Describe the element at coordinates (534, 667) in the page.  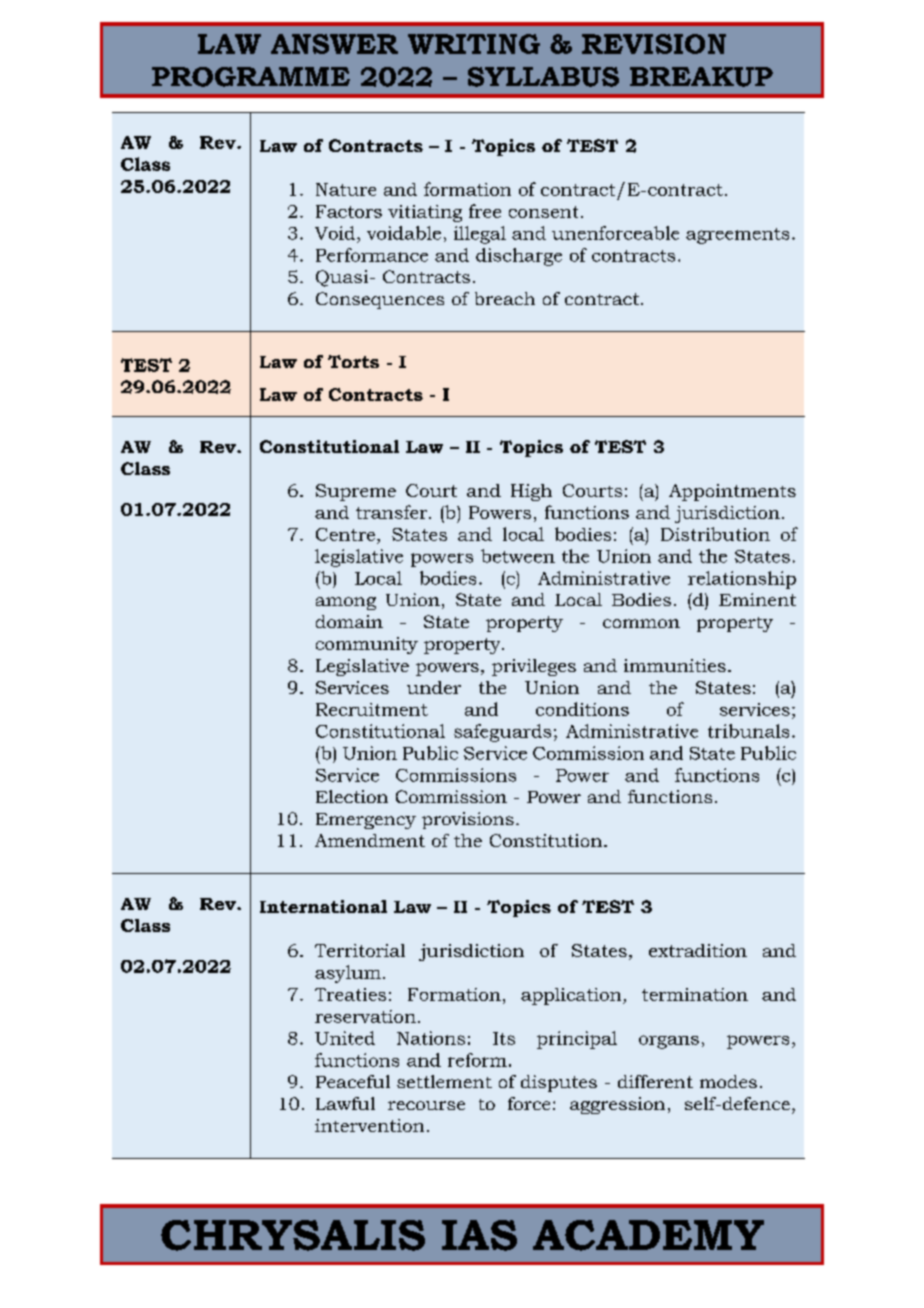
I see `privileges` at that location.
